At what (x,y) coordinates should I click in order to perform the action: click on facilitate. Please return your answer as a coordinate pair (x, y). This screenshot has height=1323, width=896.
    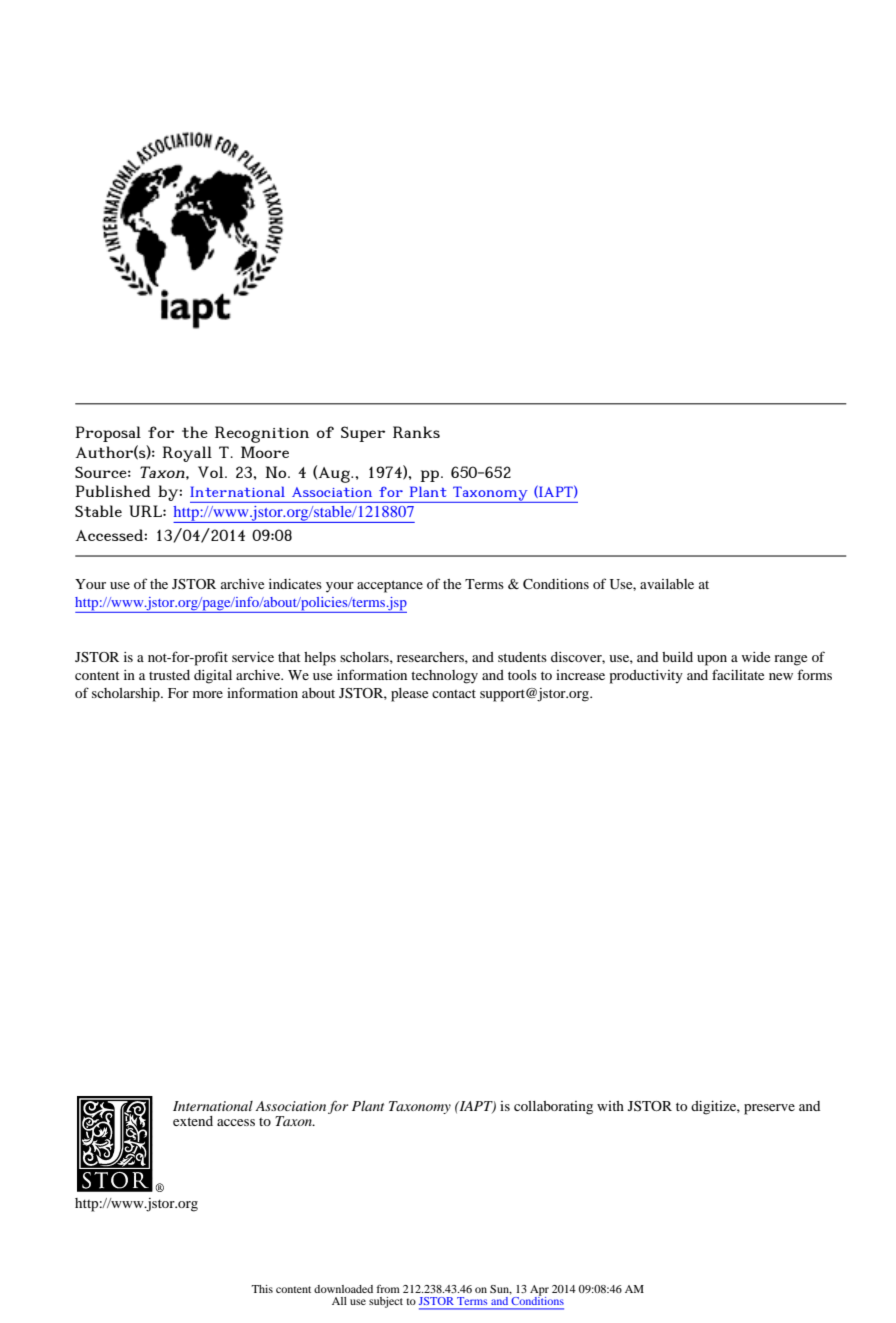
    Looking at the image, I should click on (738, 674).
